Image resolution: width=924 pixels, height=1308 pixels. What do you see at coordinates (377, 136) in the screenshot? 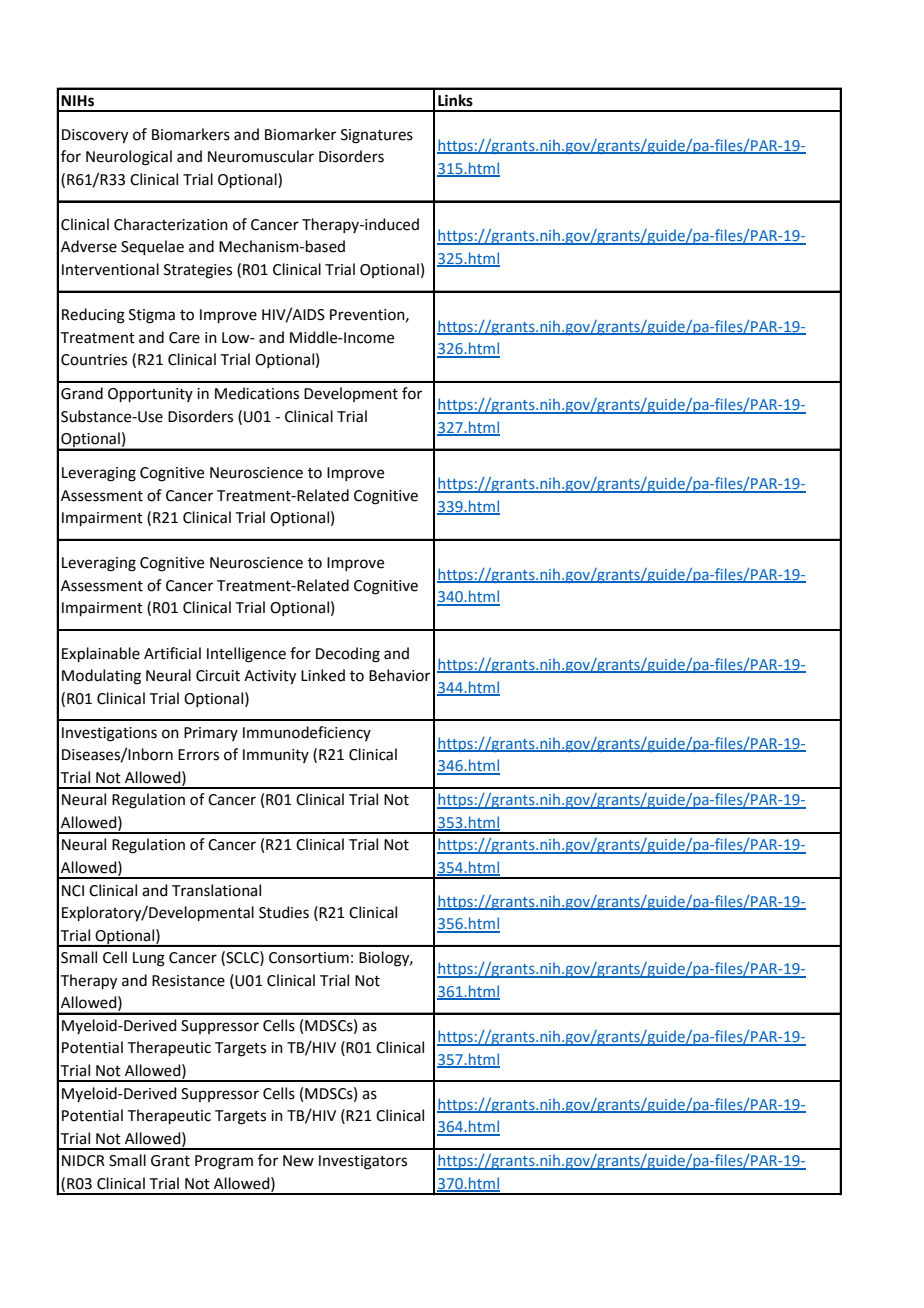
I see `Signatures` at bounding box center [377, 136].
